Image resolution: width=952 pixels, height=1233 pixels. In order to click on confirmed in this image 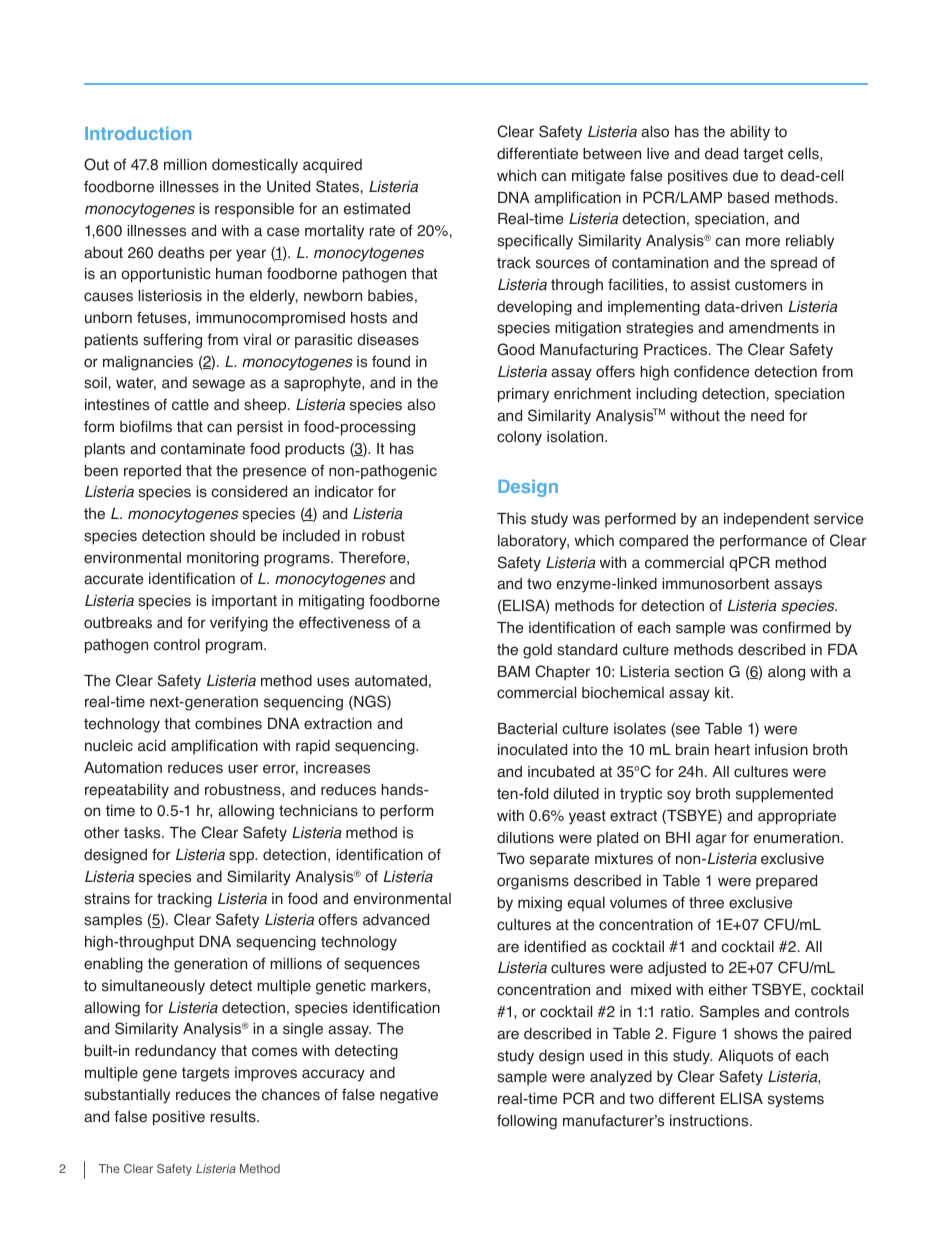, I will do `click(796, 627)`.
